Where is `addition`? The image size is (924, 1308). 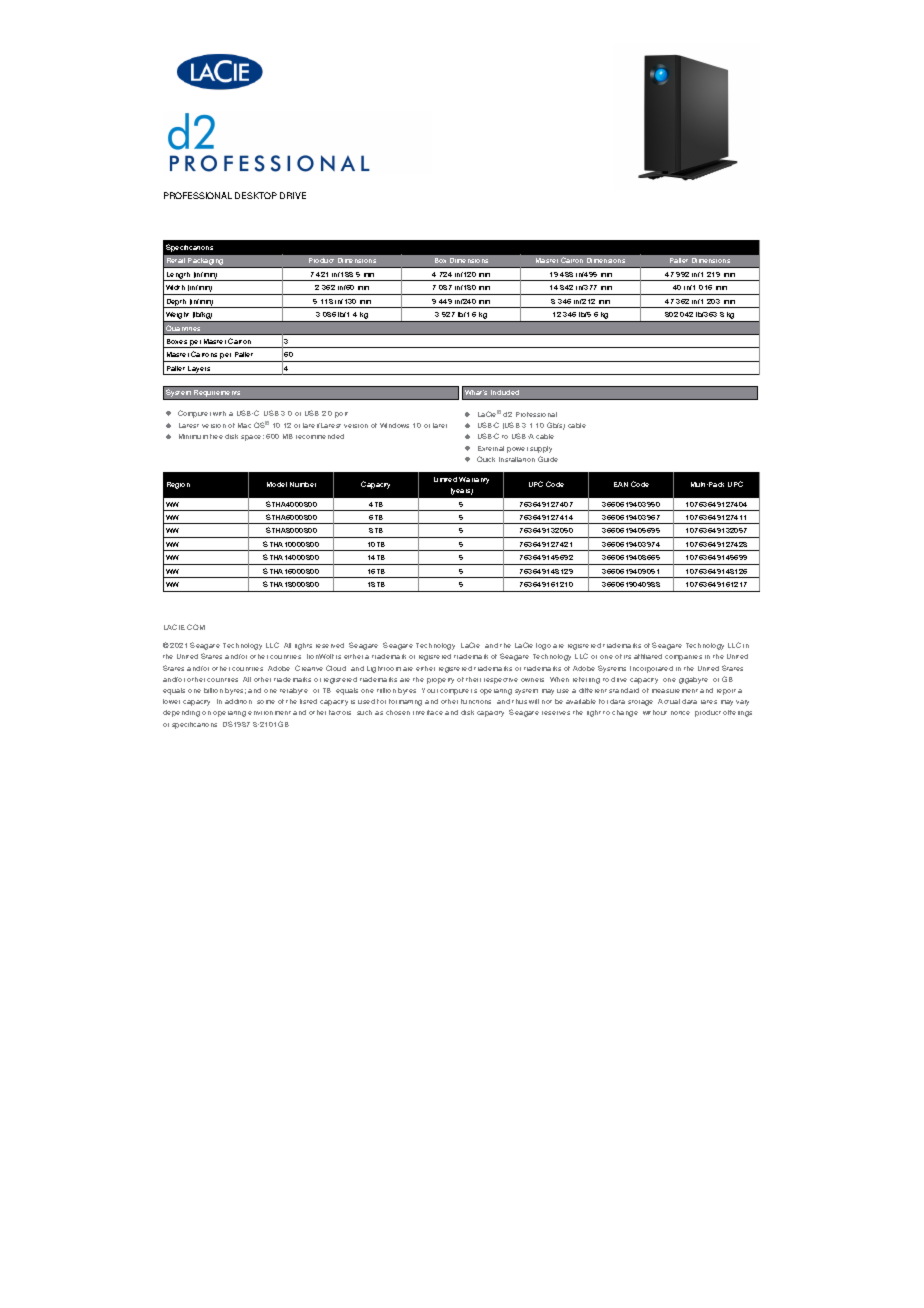
addition is located at coordinates (238, 701).
